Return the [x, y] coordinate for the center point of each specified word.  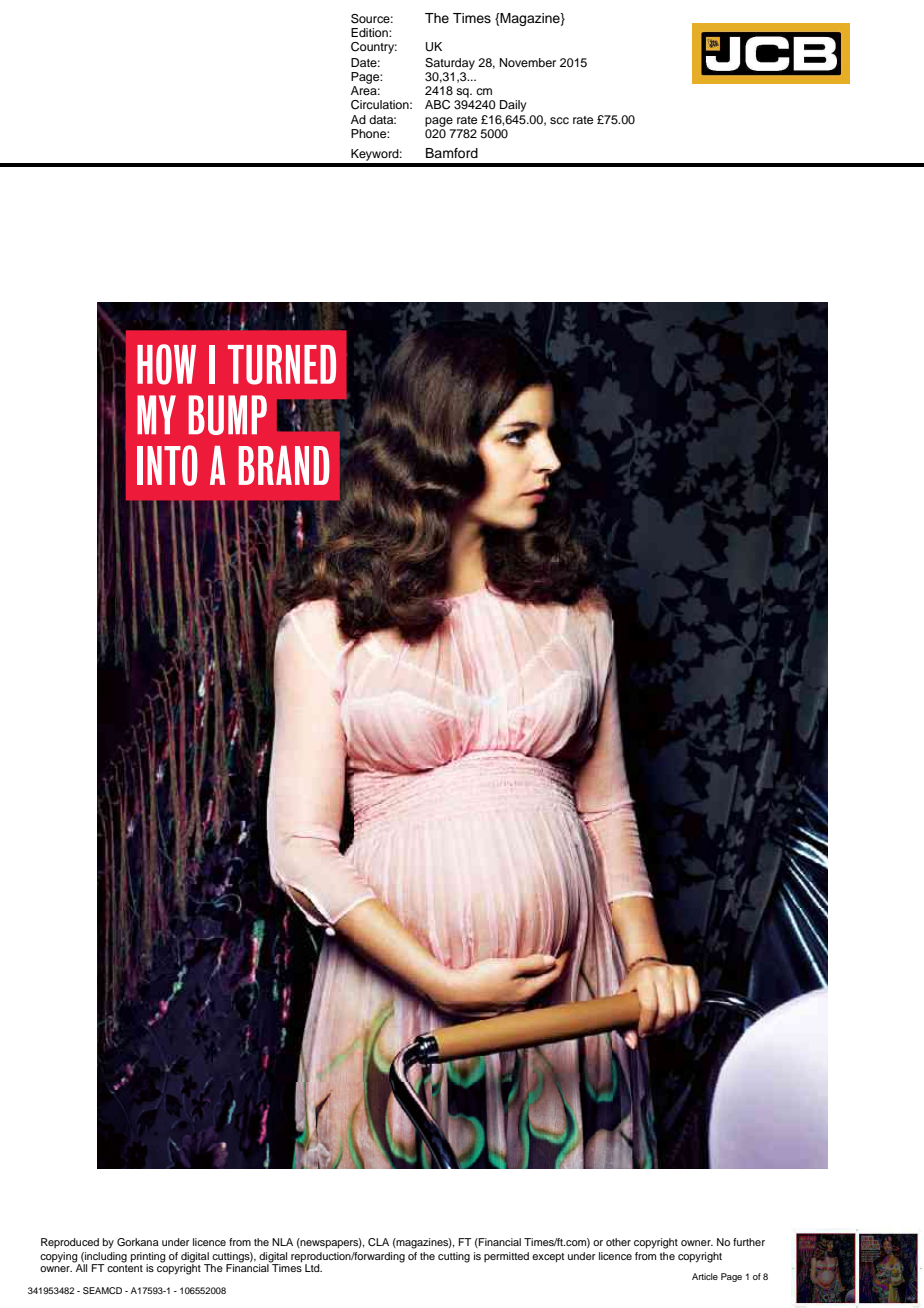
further [749, 1242]
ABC [437, 105]
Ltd [313, 1268]
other [618, 1242]
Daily [513, 106]
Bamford [452, 153]
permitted [506, 1257]
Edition [370, 32]
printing [148, 1258]
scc [559, 120]
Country [374, 48]
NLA [282, 1242]
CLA [378, 1242]
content [125, 1268]
